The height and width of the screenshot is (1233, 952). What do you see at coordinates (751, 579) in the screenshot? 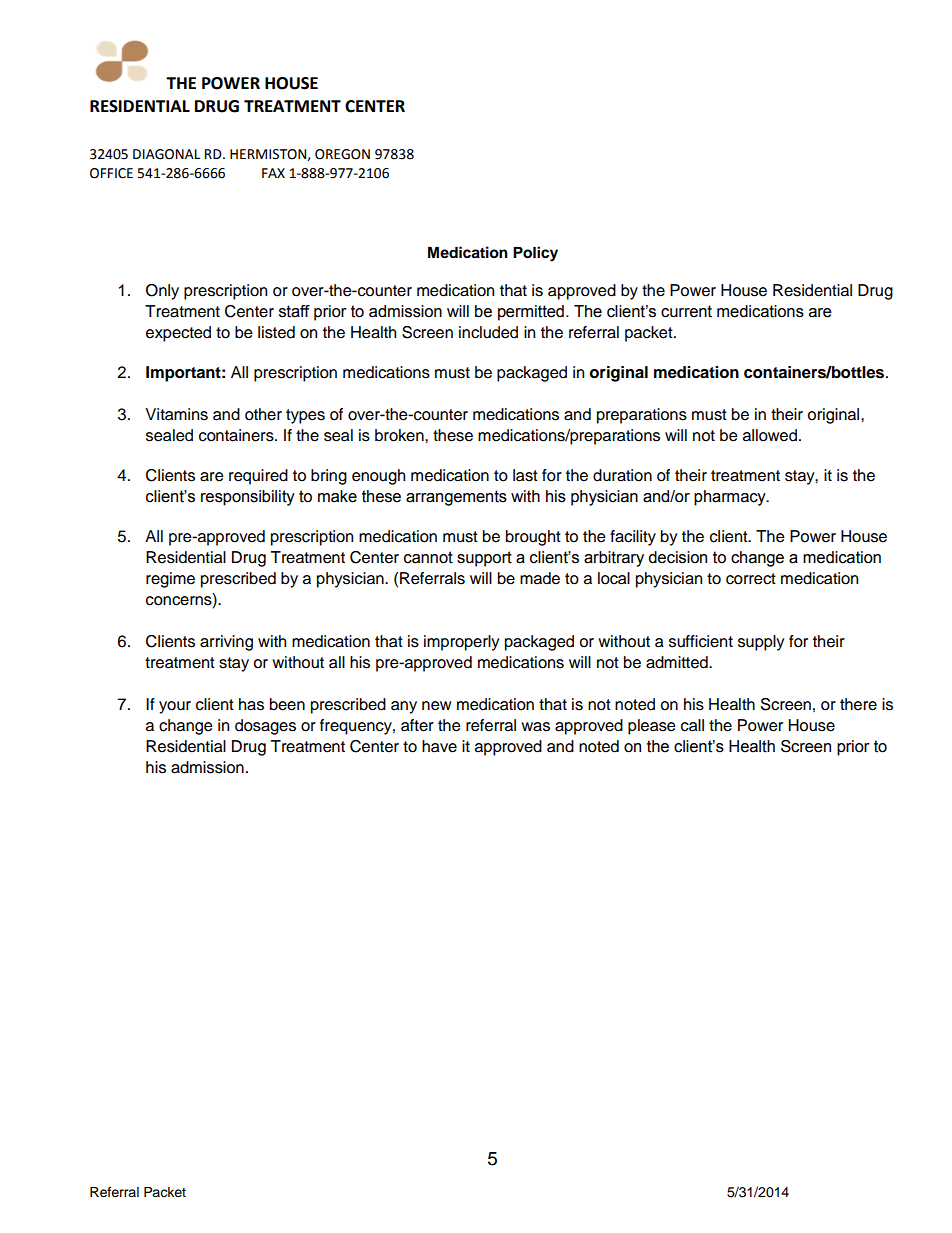
I see `correct` at bounding box center [751, 579].
